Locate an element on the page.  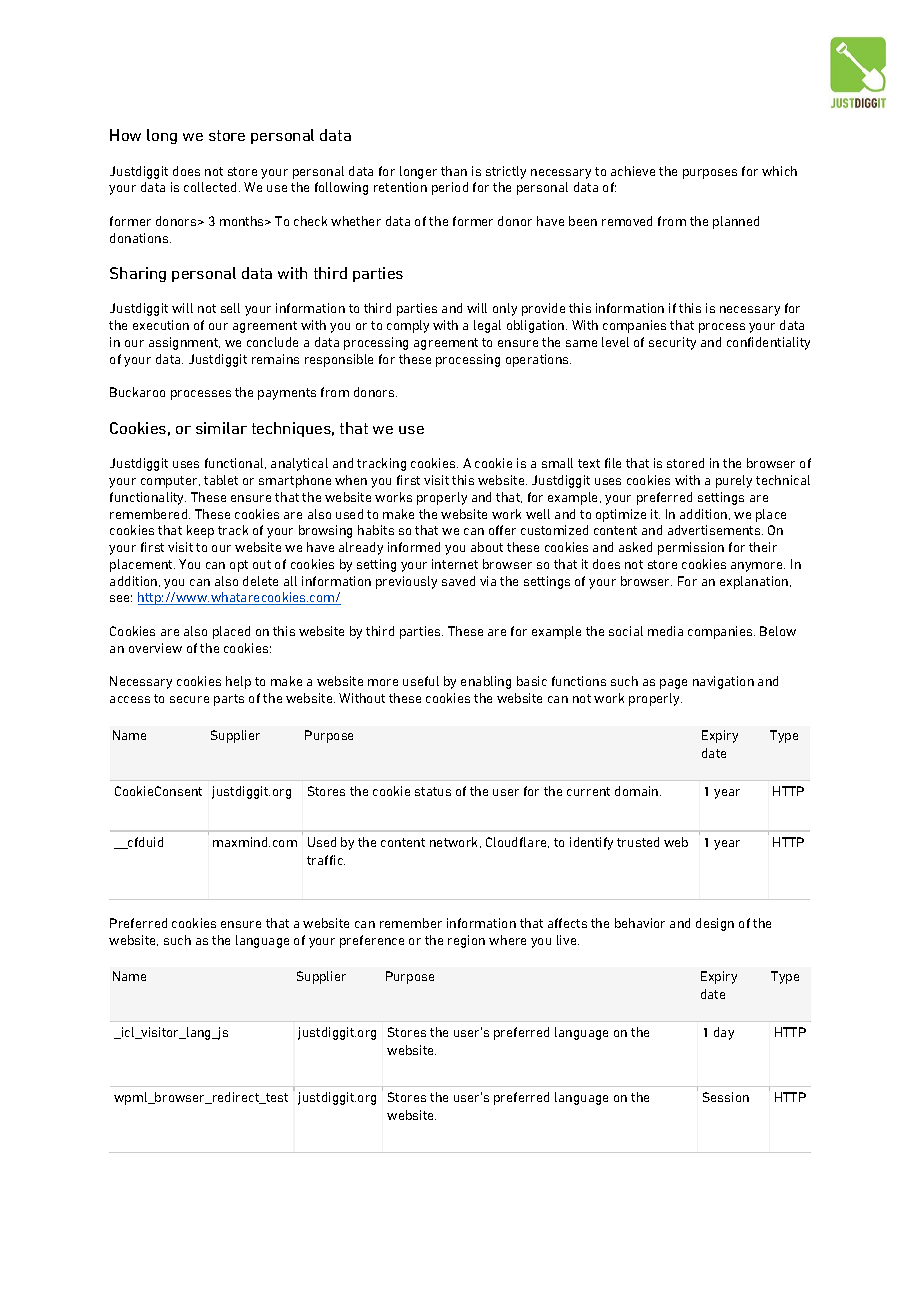
collected is located at coordinates (212, 187).
